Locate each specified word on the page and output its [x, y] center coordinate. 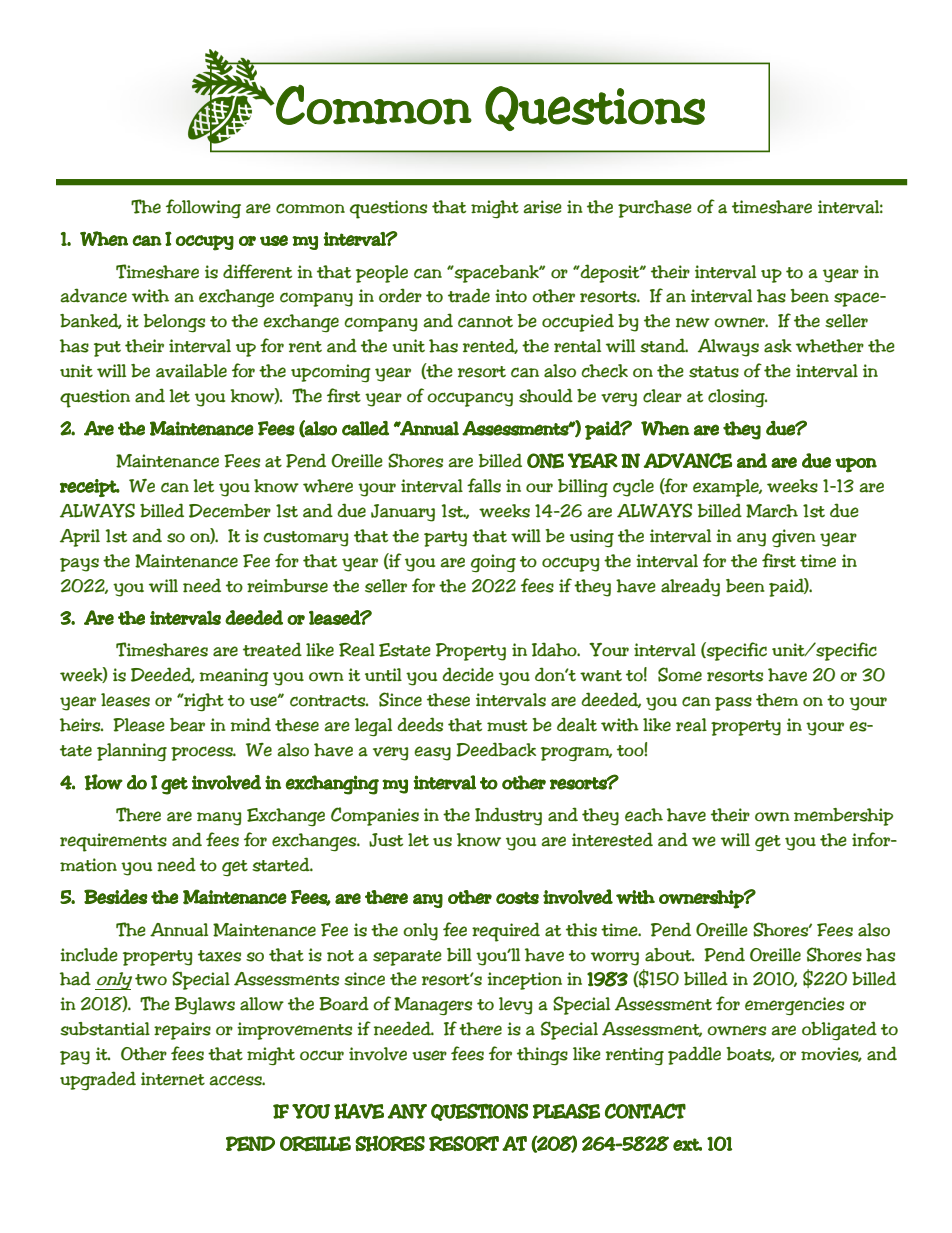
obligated [839, 1031]
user [429, 1055]
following [203, 209]
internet [173, 1079]
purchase [655, 209]
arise [542, 207]
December [230, 511]
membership [843, 817]
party [445, 539]
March [772, 511]
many [219, 819]
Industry [508, 816]
